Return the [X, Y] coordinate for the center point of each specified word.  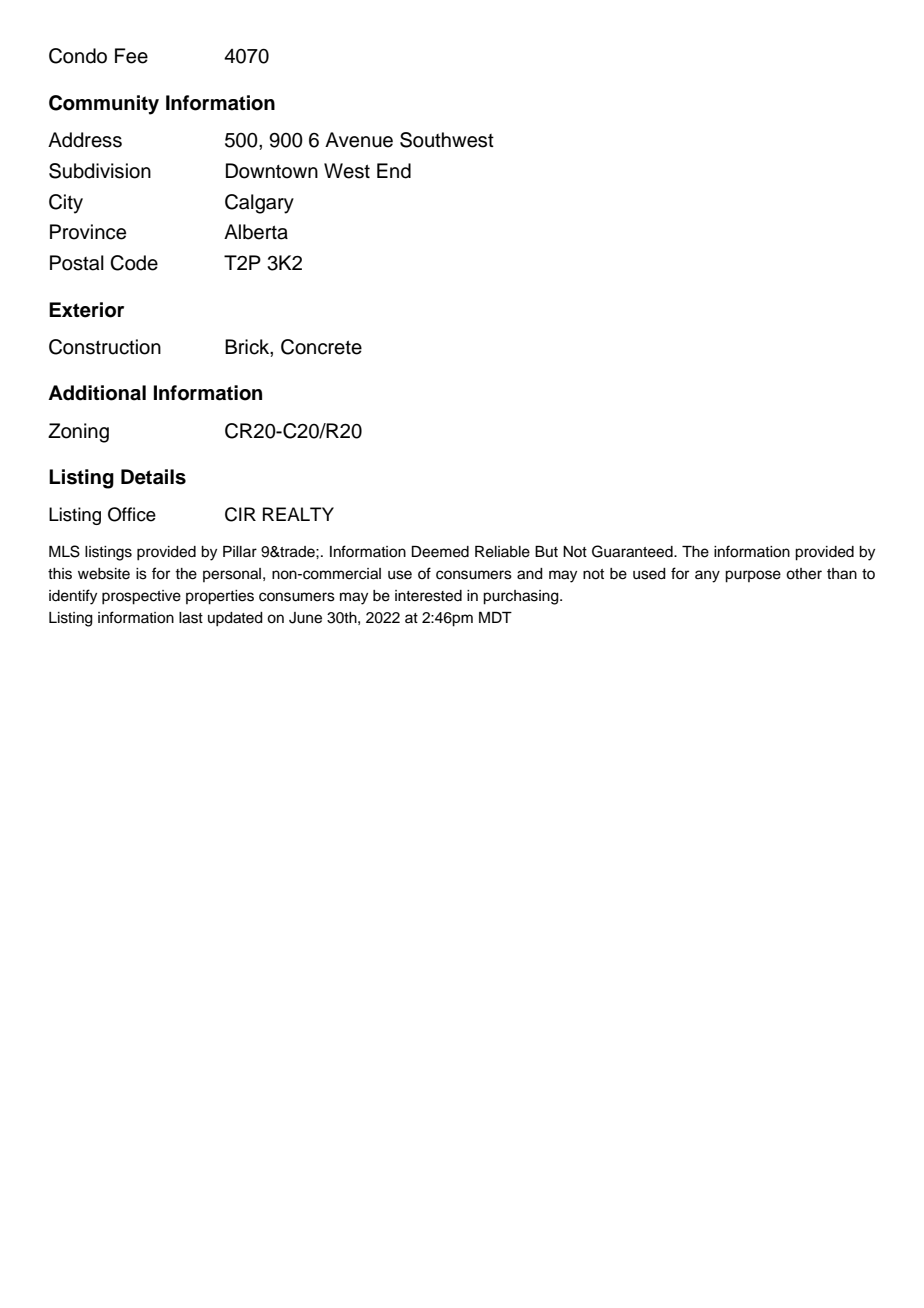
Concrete [321, 347]
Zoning [78, 433]
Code [134, 263]
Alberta [256, 232]
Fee [131, 56]
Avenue [359, 140]
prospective [141, 597]
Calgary [259, 204]
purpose [753, 576]
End [394, 171]
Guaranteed [633, 551]
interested [428, 596]
